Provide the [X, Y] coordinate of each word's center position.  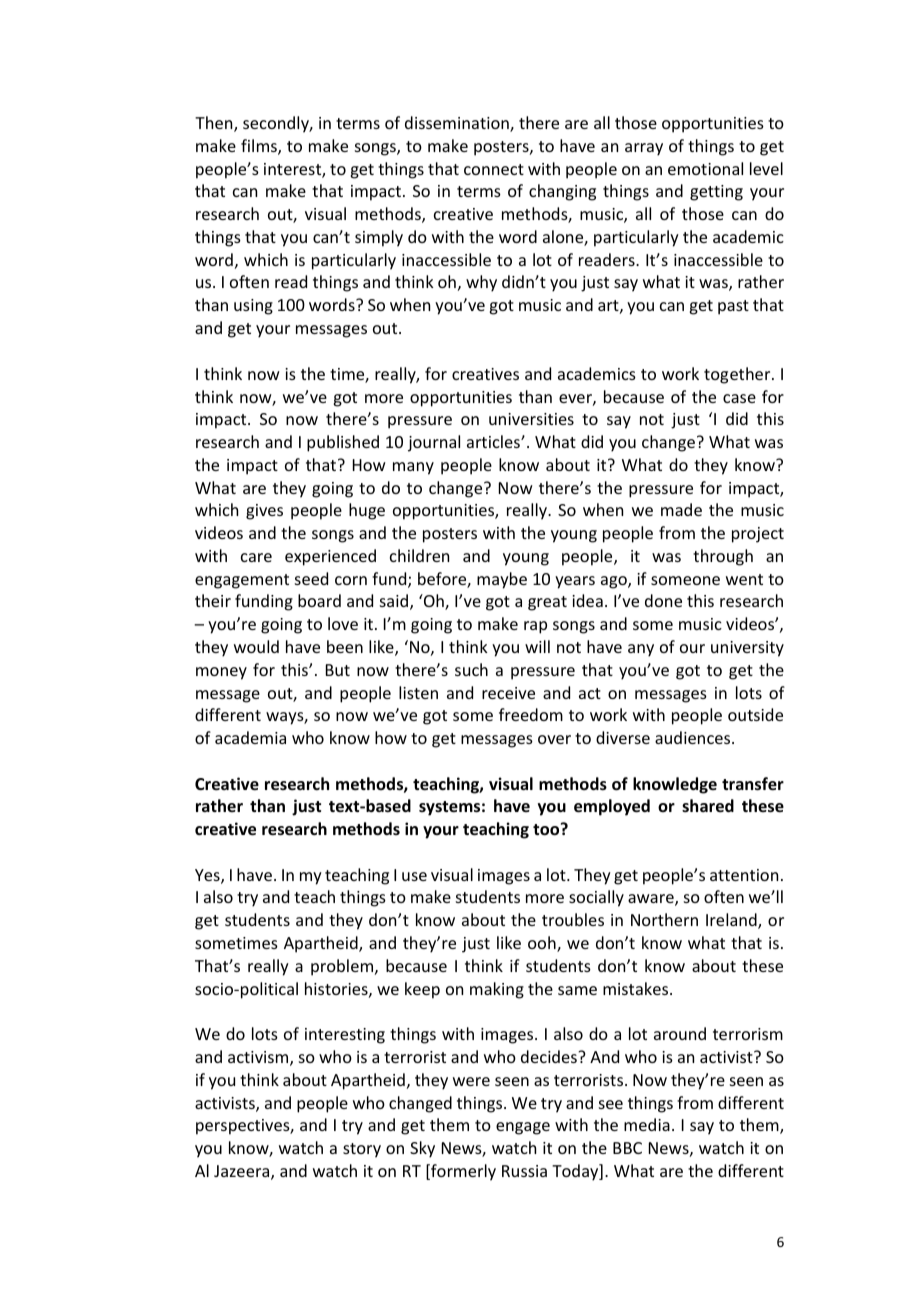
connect [494, 169]
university [747, 649]
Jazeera [243, 1172]
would [256, 646]
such [471, 669]
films [260, 147]
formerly [462, 1172]
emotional [705, 168]
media [647, 1124]
